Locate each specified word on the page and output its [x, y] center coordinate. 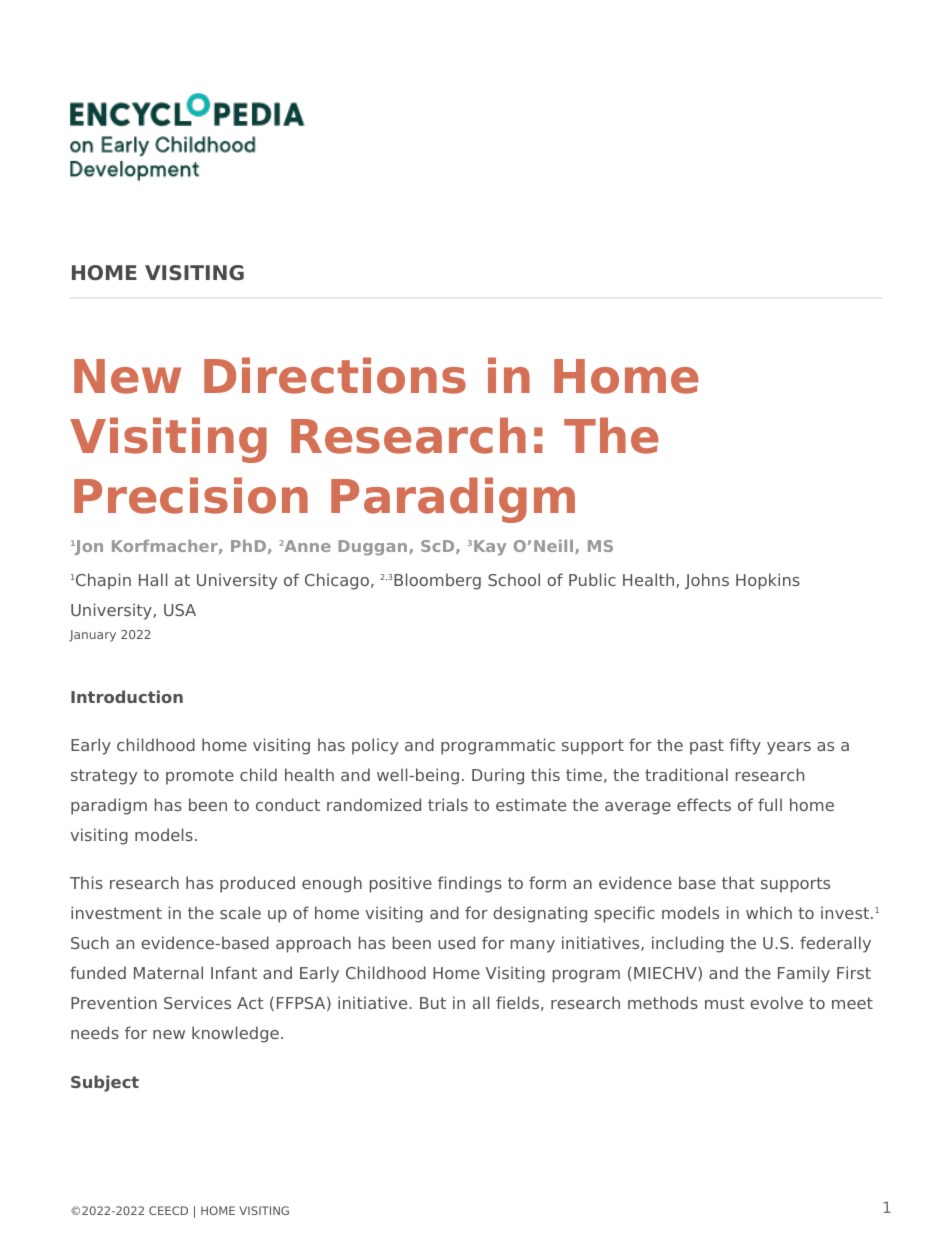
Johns [707, 581]
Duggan [374, 548]
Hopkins [768, 581]
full [770, 804]
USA [180, 610]
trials [448, 804]
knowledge [235, 1034]
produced [257, 884]
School [514, 579]
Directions [335, 375]
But [433, 1003]
